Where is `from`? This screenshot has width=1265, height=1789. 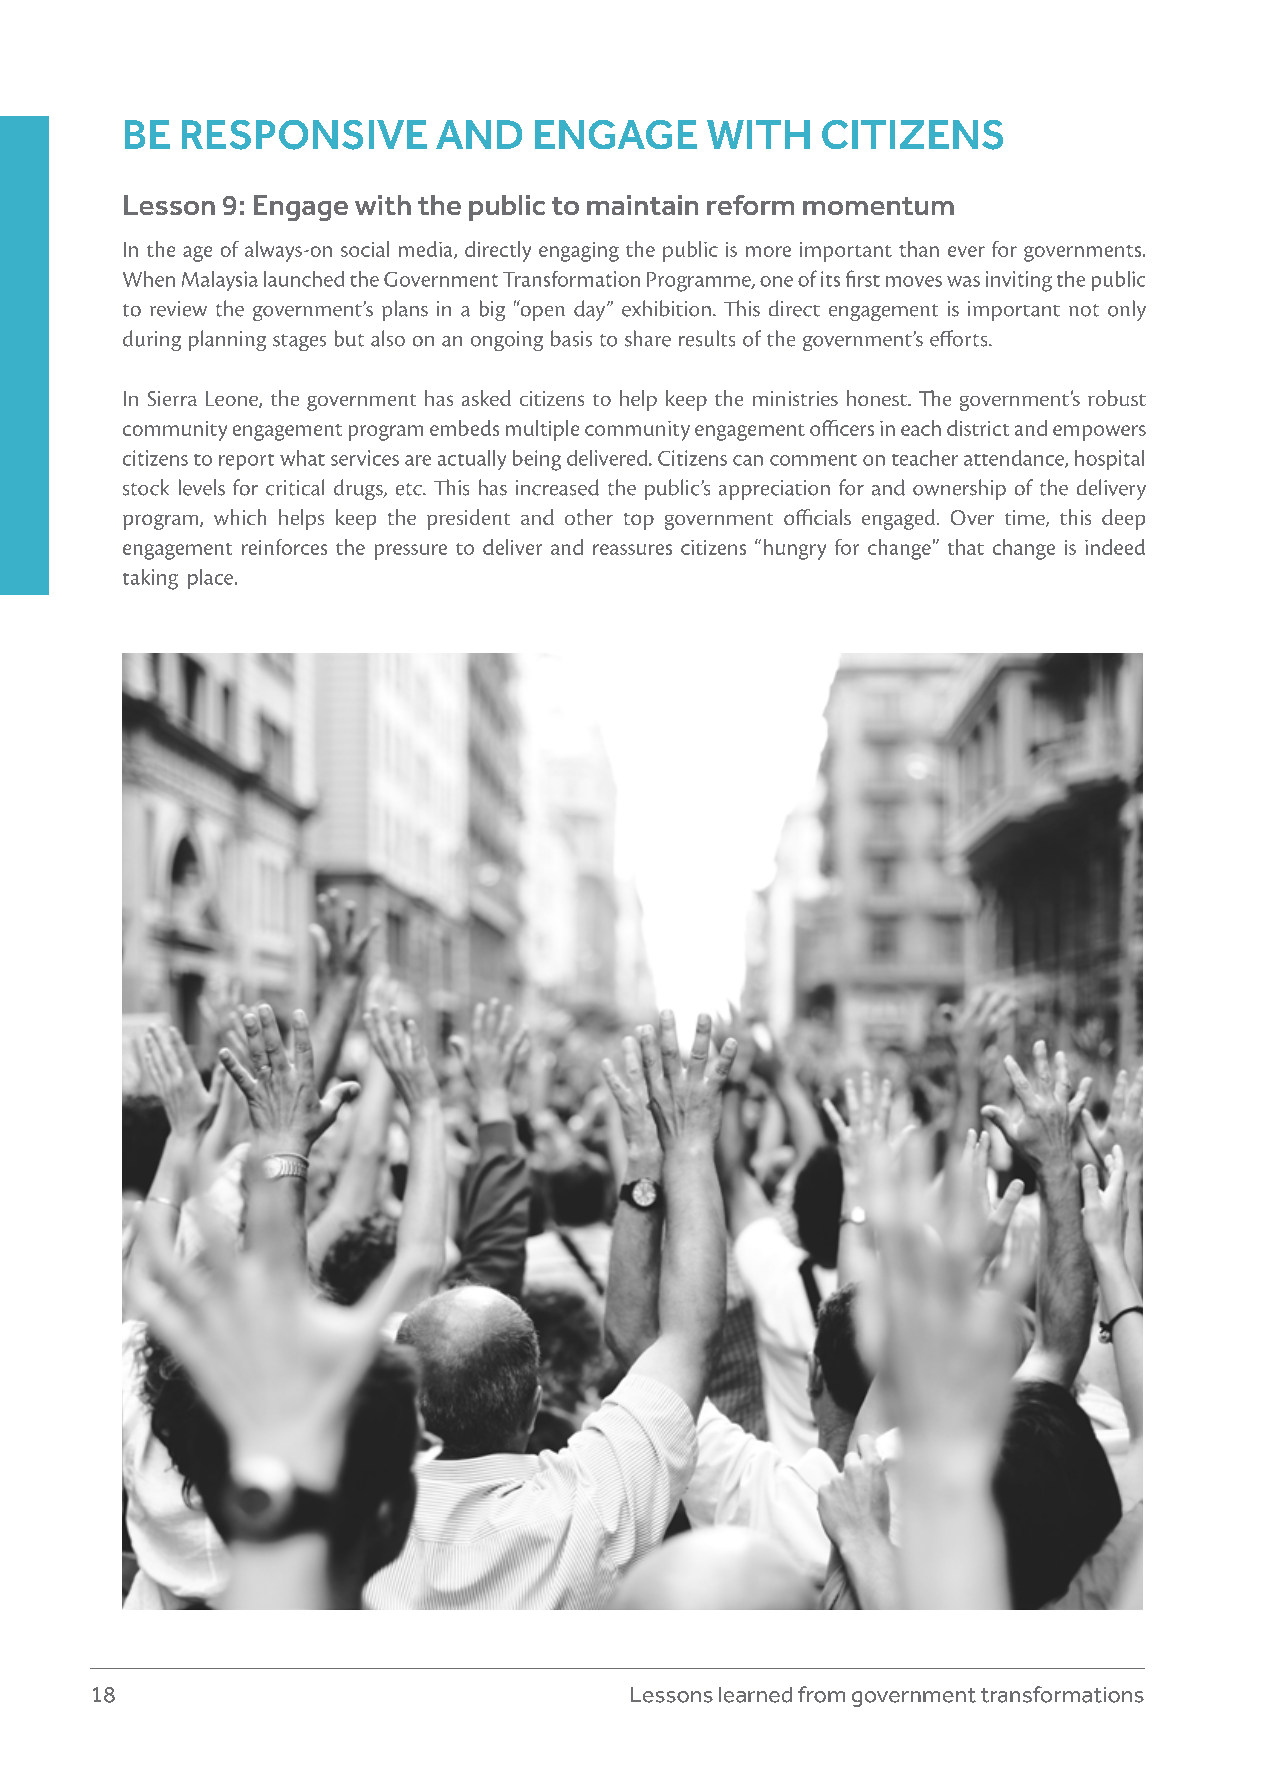 from is located at coordinates (821, 1694).
